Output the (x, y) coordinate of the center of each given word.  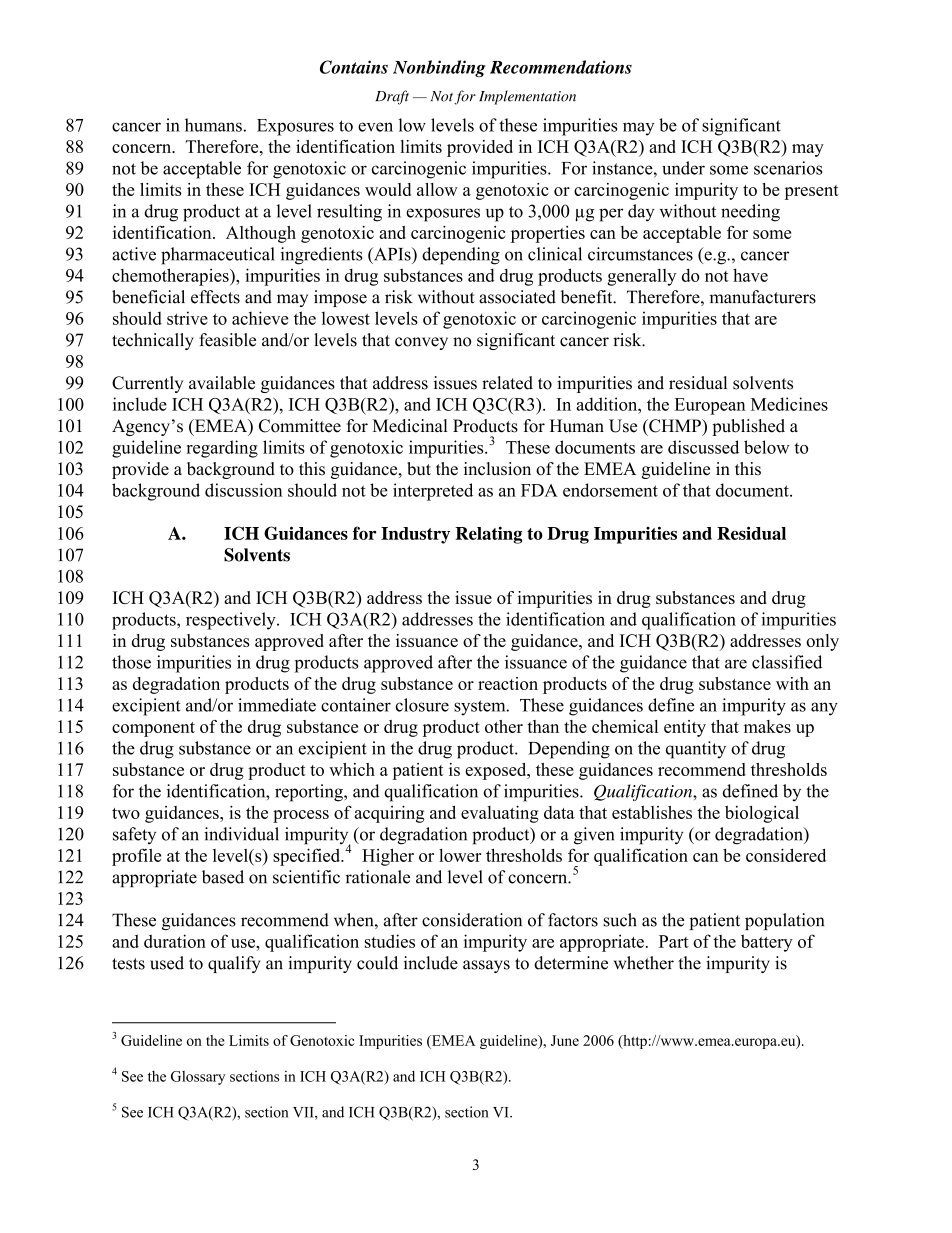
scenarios (788, 168)
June (565, 1040)
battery (767, 943)
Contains (354, 67)
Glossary (198, 1078)
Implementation (527, 97)
